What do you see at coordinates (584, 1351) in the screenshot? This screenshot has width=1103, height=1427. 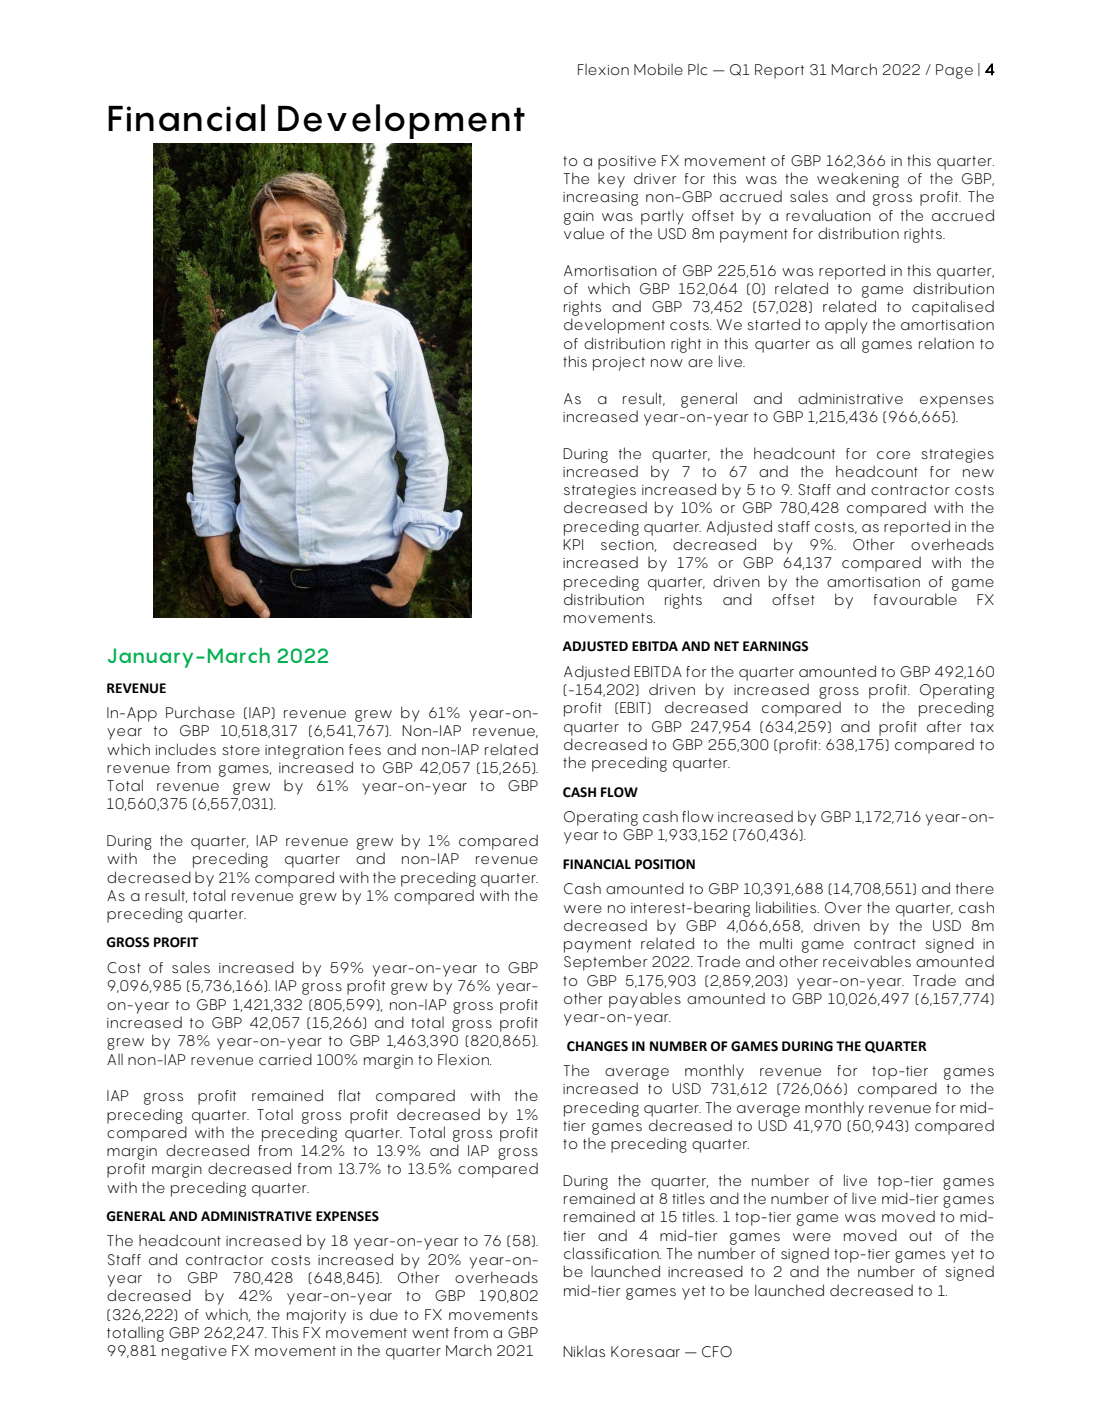 I see `Niklas` at bounding box center [584, 1351].
